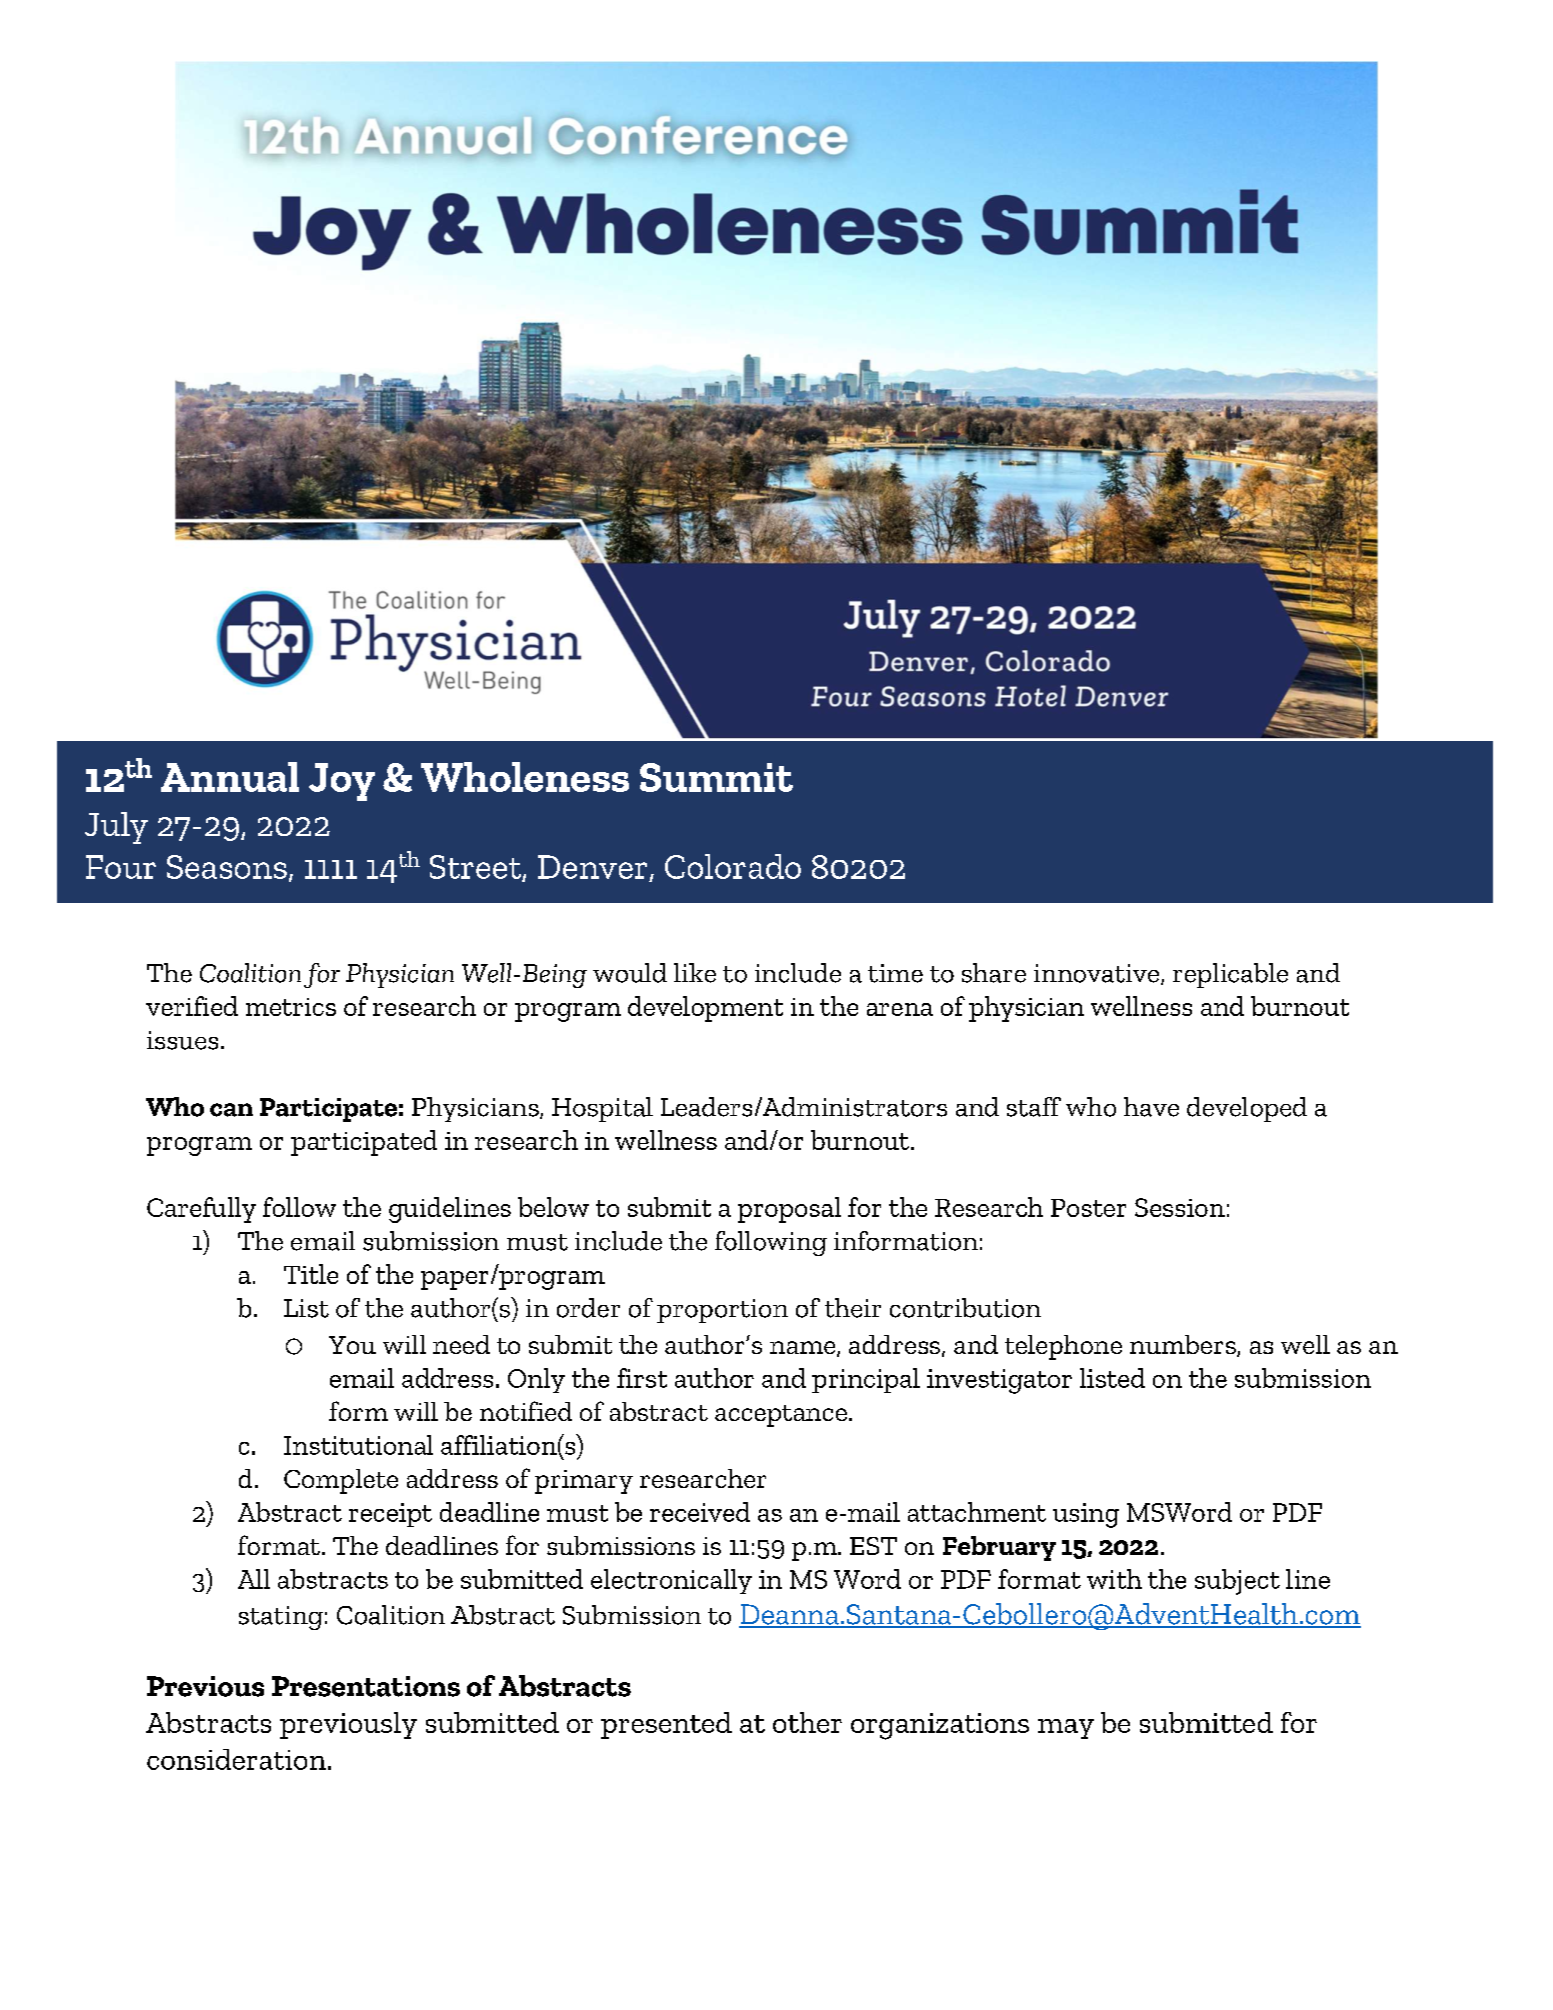 This page has height=2010, width=1553. Describe the element at coordinates (666, 1725) in the page. I see `presented` at that location.
